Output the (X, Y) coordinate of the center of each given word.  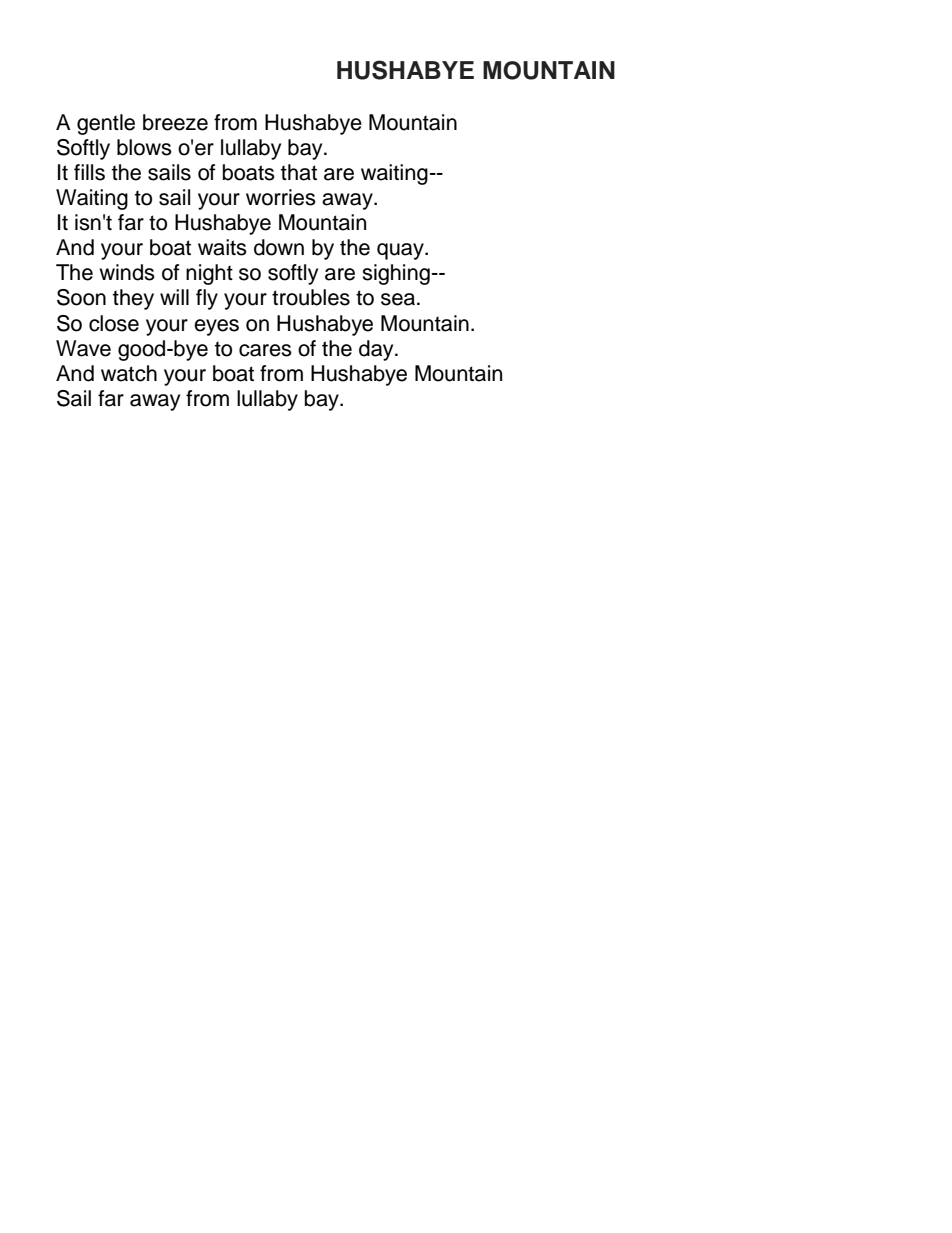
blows (144, 147)
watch (129, 373)
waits (222, 247)
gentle (106, 124)
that (299, 172)
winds (127, 272)
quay (401, 251)
